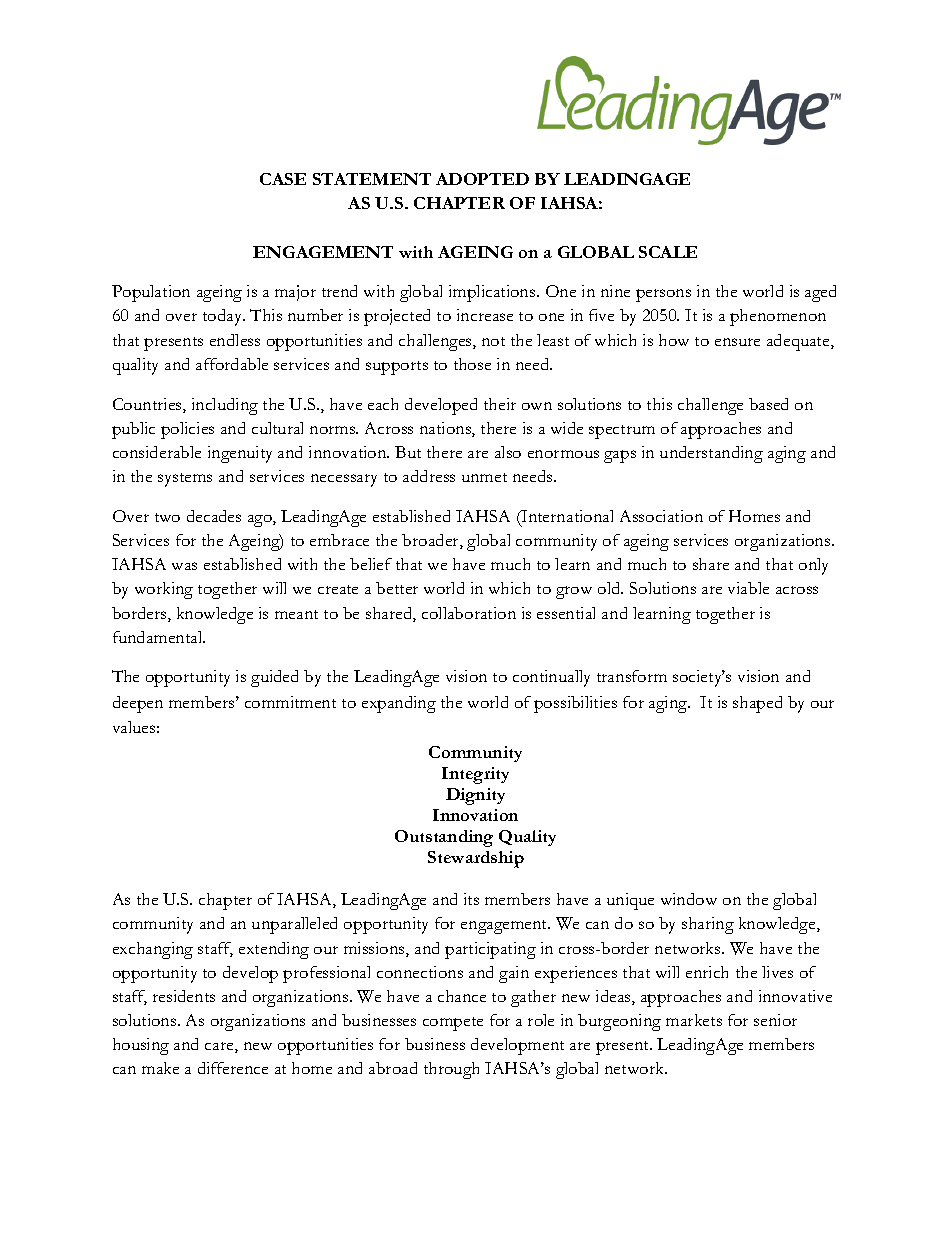 Image resolution: width=952 pixels, height=1233 pixels. What do you see at coordinates (500, 404) in the screenshot?
I see `their` at bounding box center [500, 404].
